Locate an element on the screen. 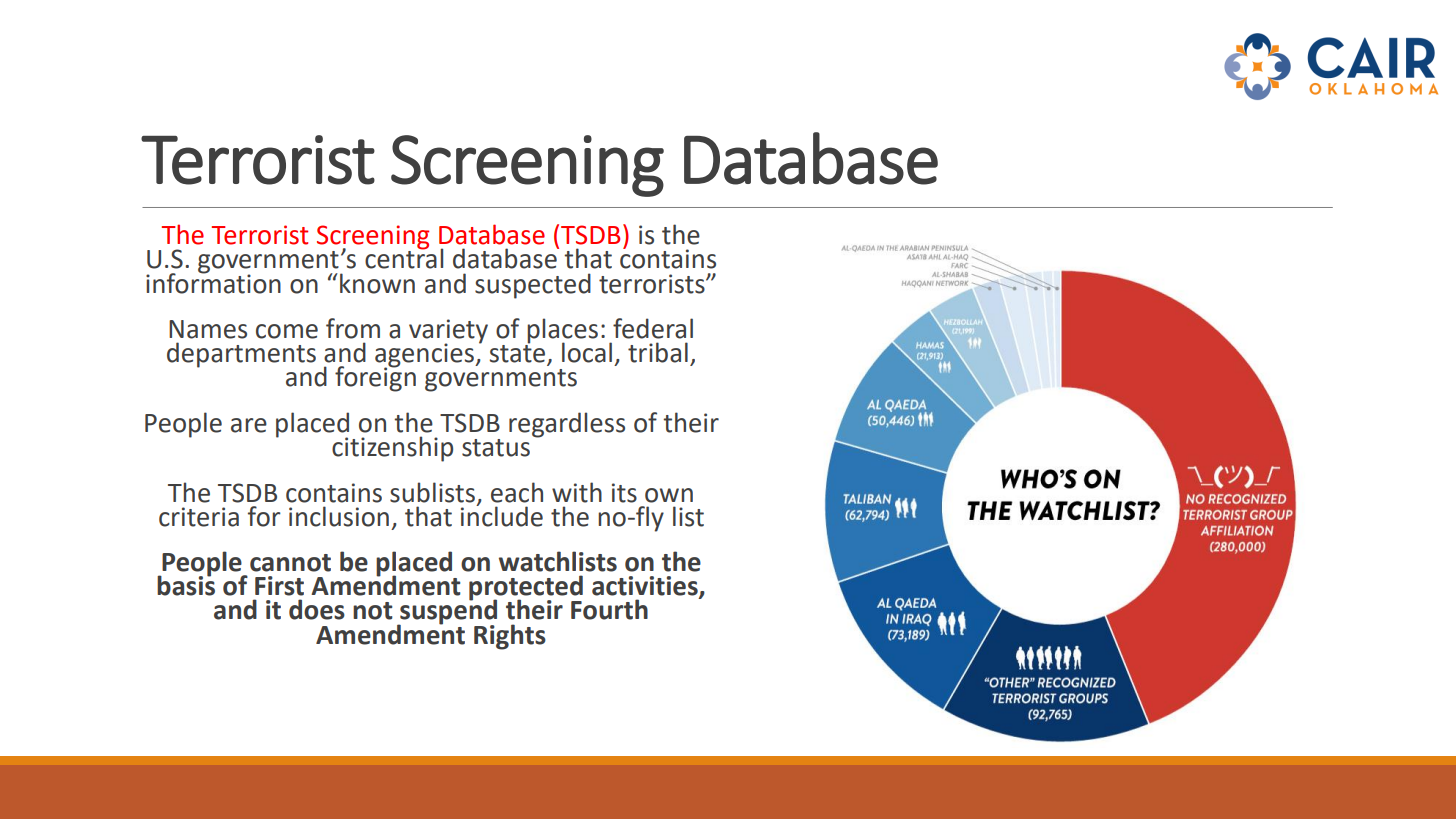 This screenshot has height=819, width=1456. regardless is located at coordinates (567, 425).
